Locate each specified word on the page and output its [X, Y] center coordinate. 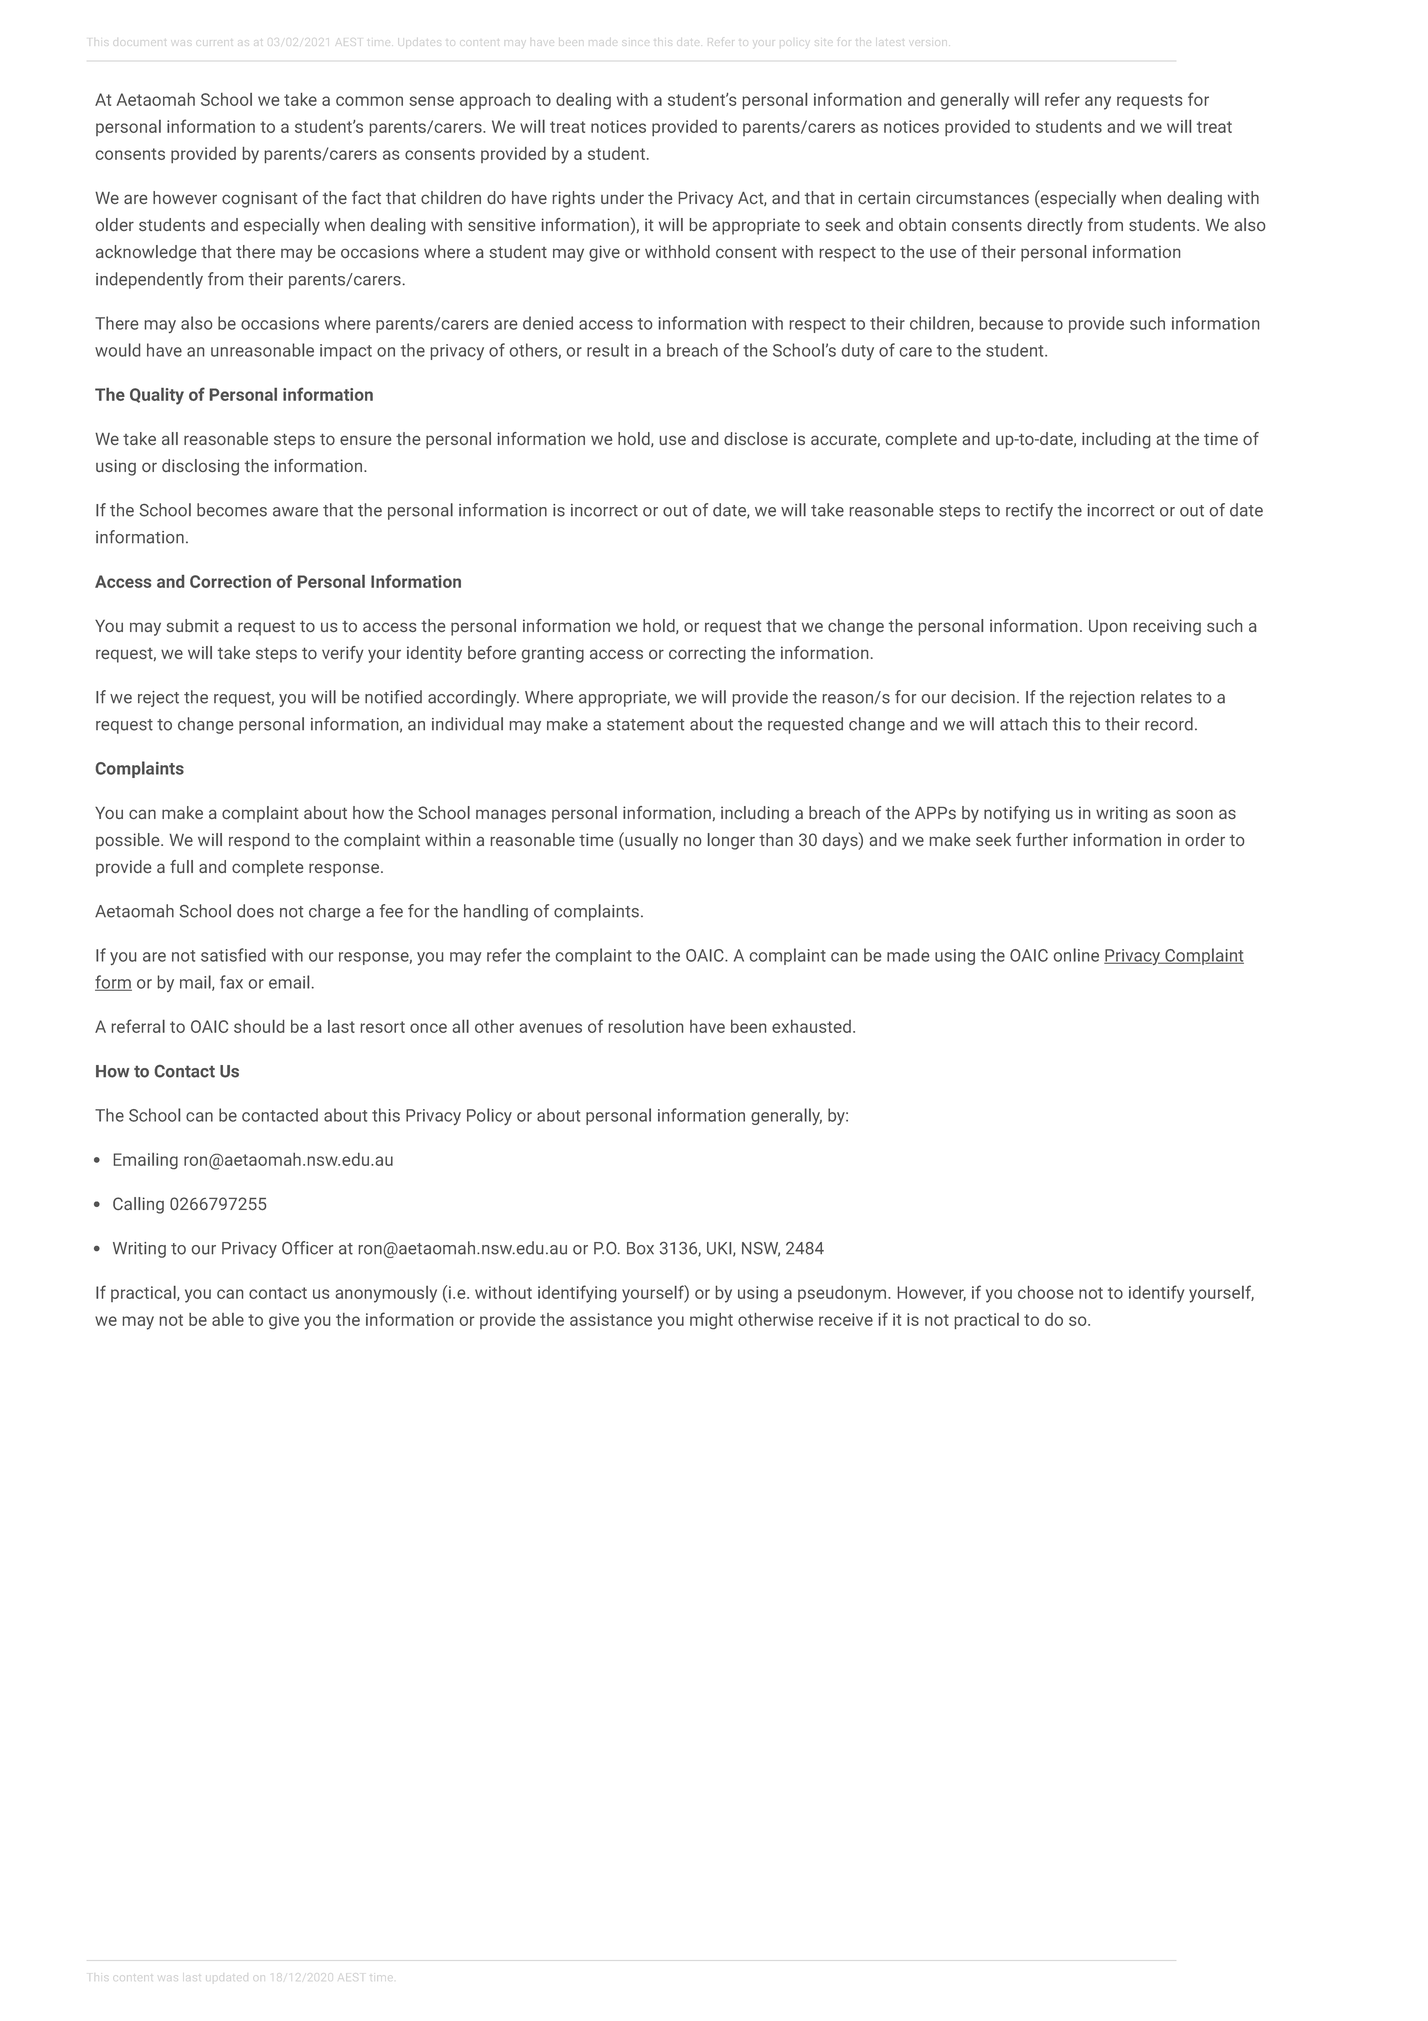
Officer [307, 1248]
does [255, 911]
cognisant [259, 199]
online [1076, 955]
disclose [756, 438]
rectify [1029, 511]
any [1098, 103]
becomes [232, 510]
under [622, 197]
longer [731, 841]
